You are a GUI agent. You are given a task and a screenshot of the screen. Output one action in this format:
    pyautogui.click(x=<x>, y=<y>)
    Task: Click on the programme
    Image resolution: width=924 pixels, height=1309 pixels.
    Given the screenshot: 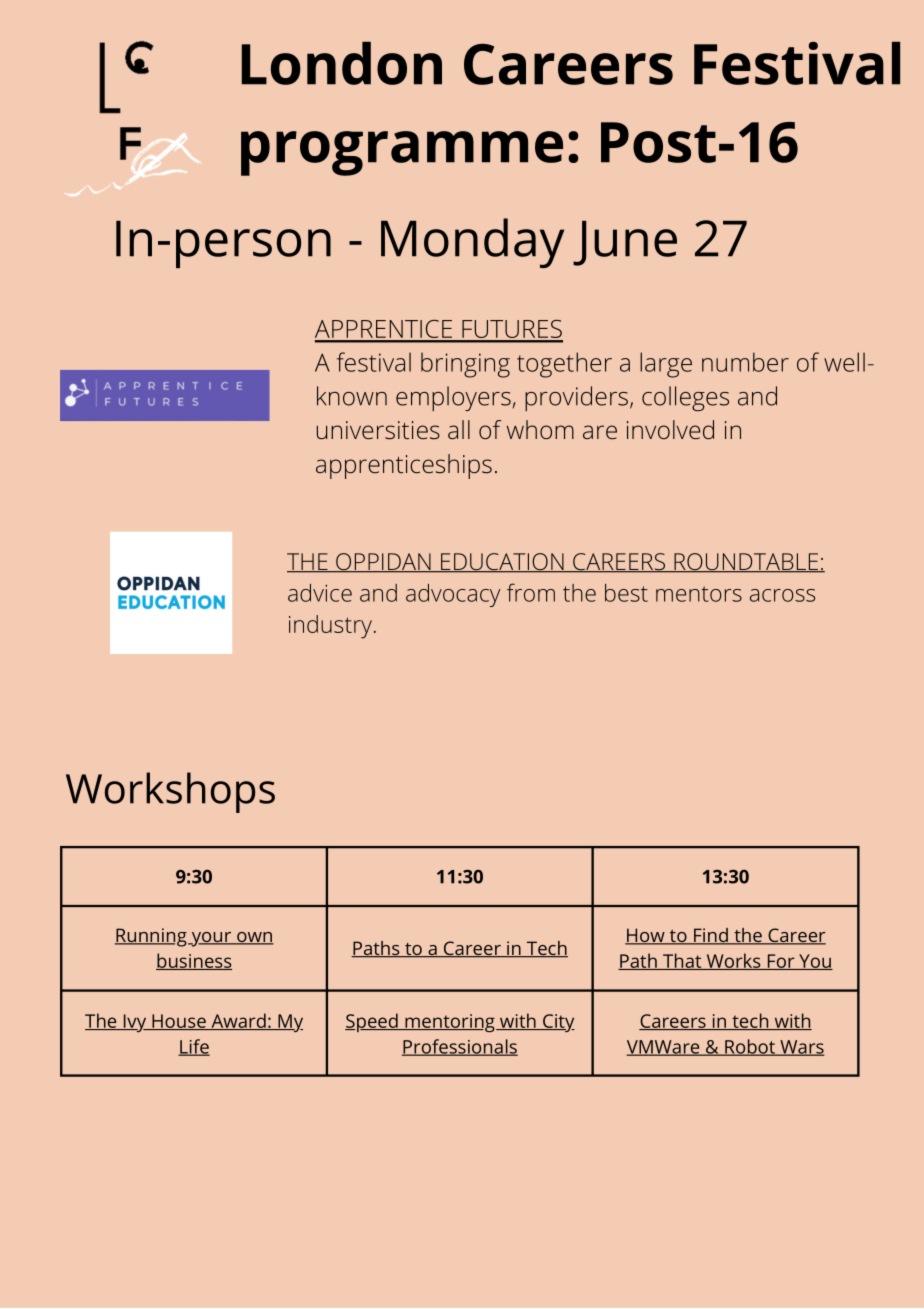 What is the action you would take?
    pyautogui.click(x=402, y=153)
